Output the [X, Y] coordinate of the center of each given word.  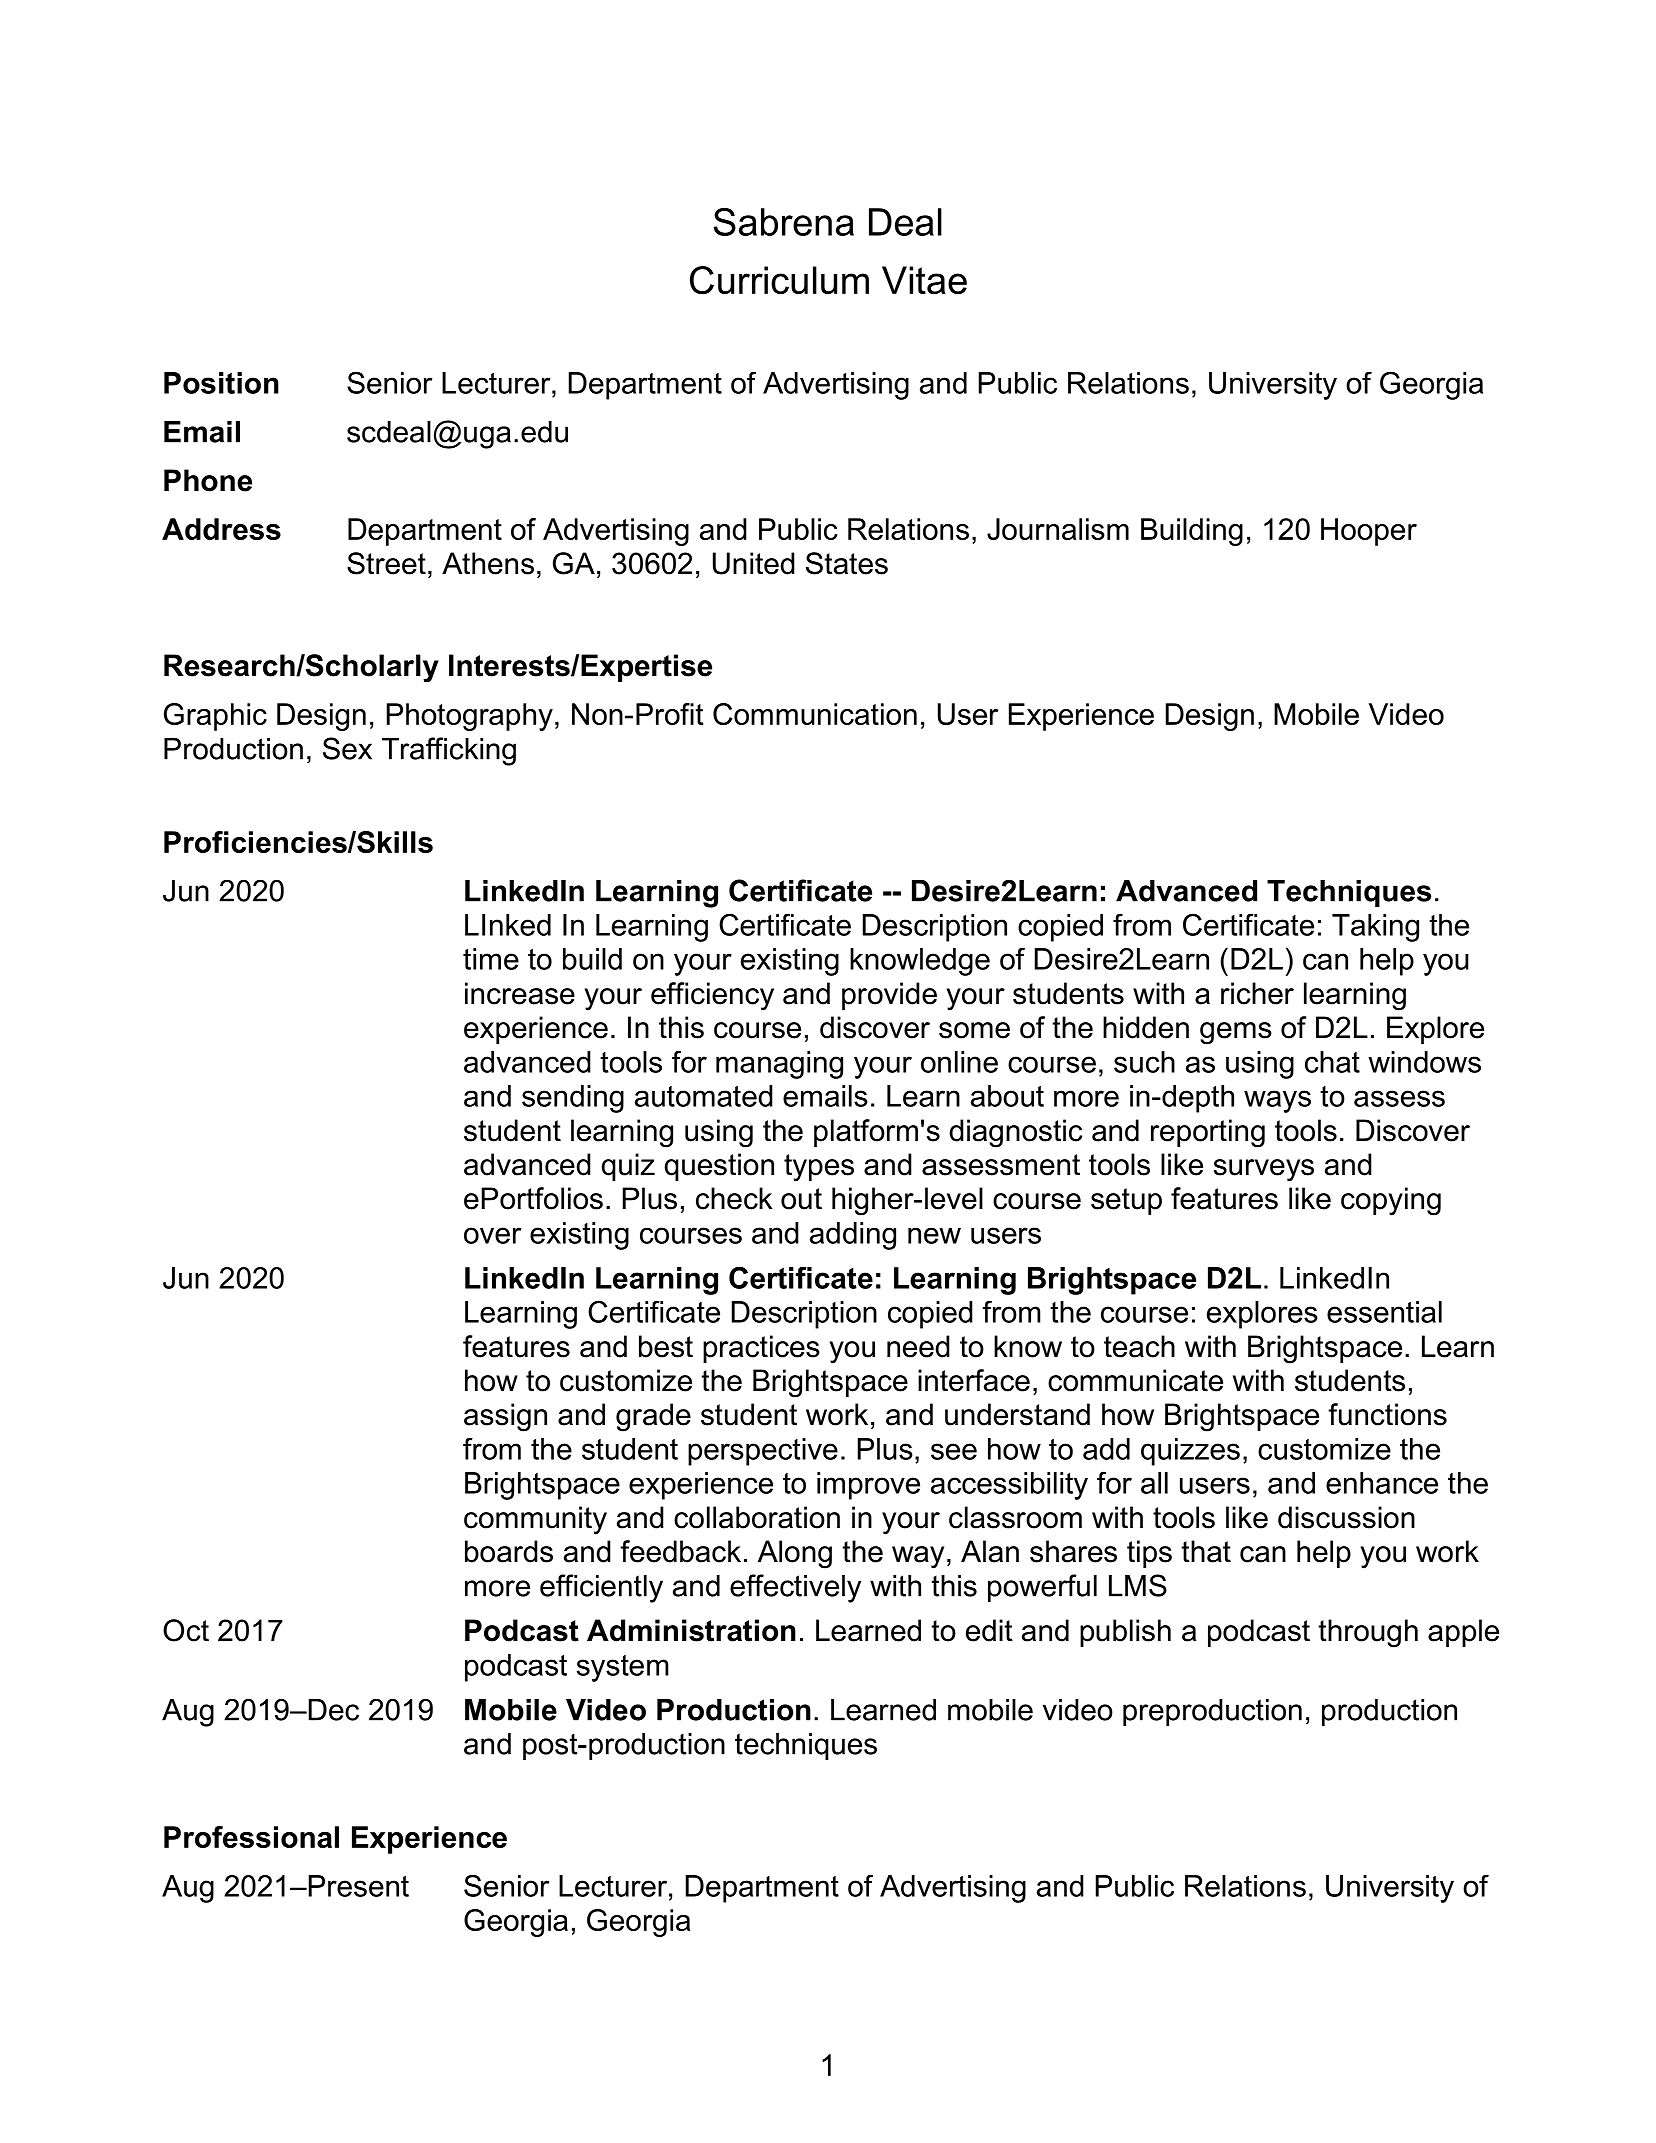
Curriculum [779, 280]
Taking [1375, 928]
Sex [347, 748]
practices [761, 1349]
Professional [251, 1837]
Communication [815, 714]
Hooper [1369, 532]
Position [221, 383]
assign [505, 1417]
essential [1384, 1312]
